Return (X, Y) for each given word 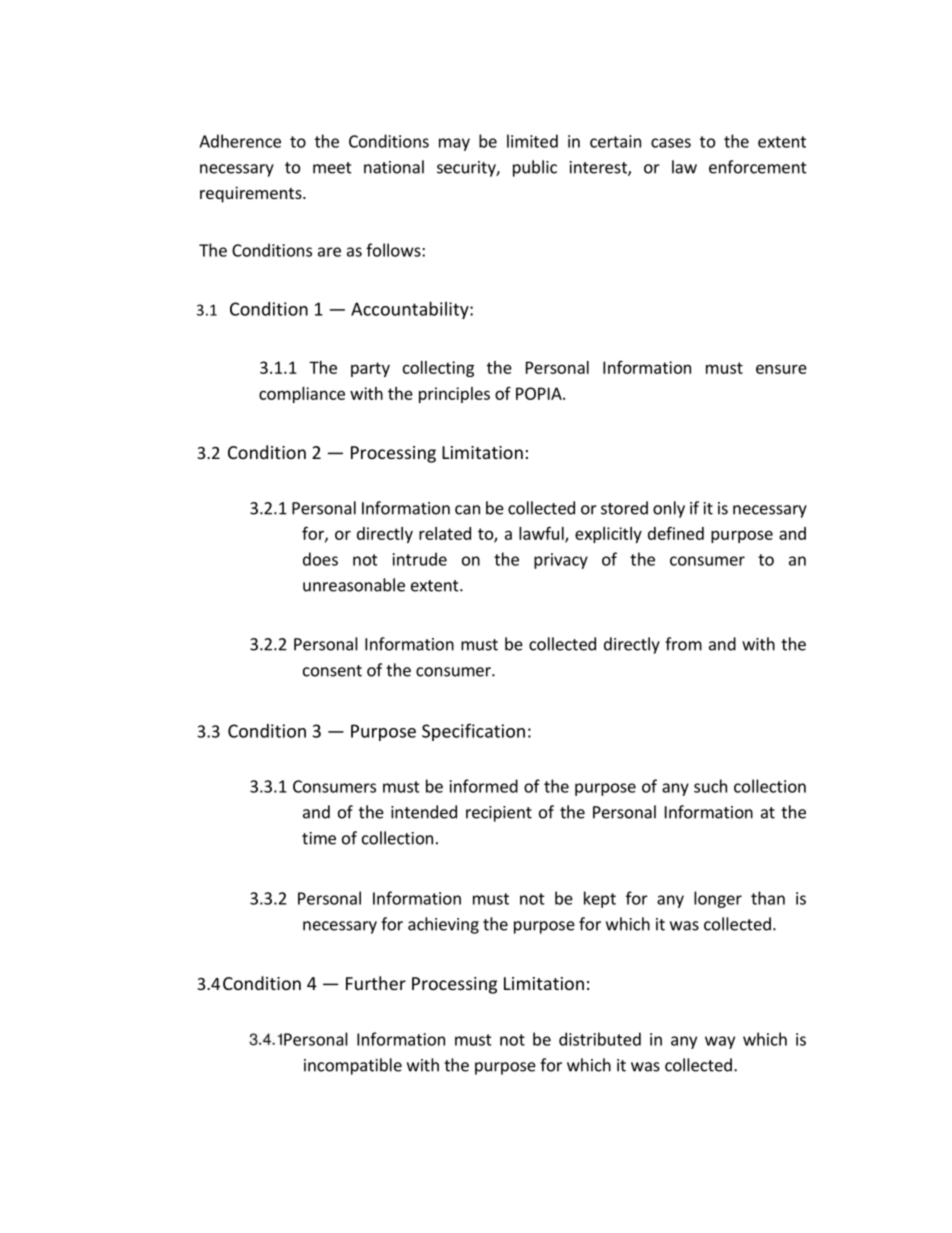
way (720, 1042)
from (683, 644)
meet (332, 168)
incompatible (353, 1066)
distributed (600, 1039)
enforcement (758, 167)
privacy (561, 561)
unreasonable (354, 585)
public (535, 168)
